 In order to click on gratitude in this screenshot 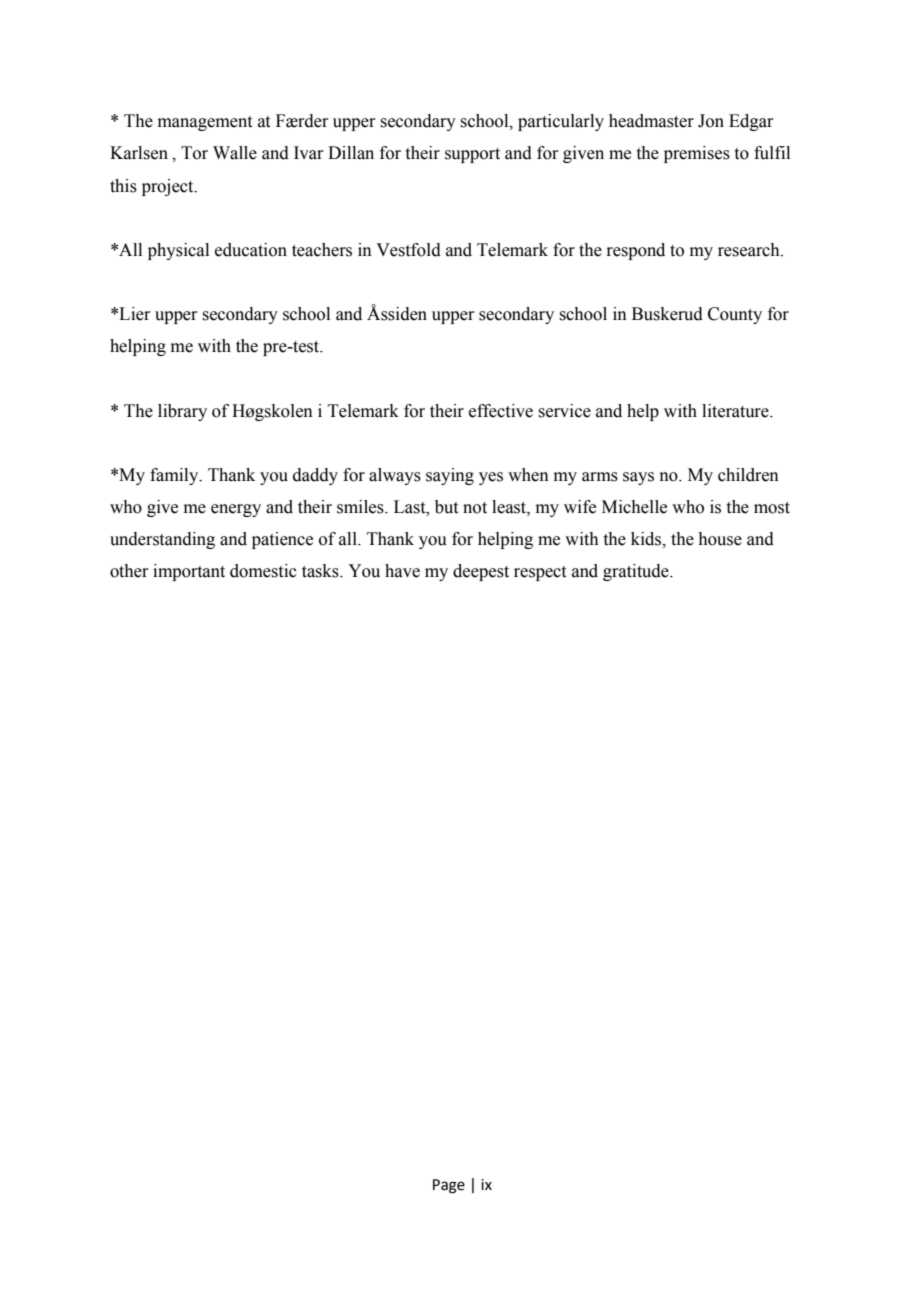, I will do `click(637, 572)`.
